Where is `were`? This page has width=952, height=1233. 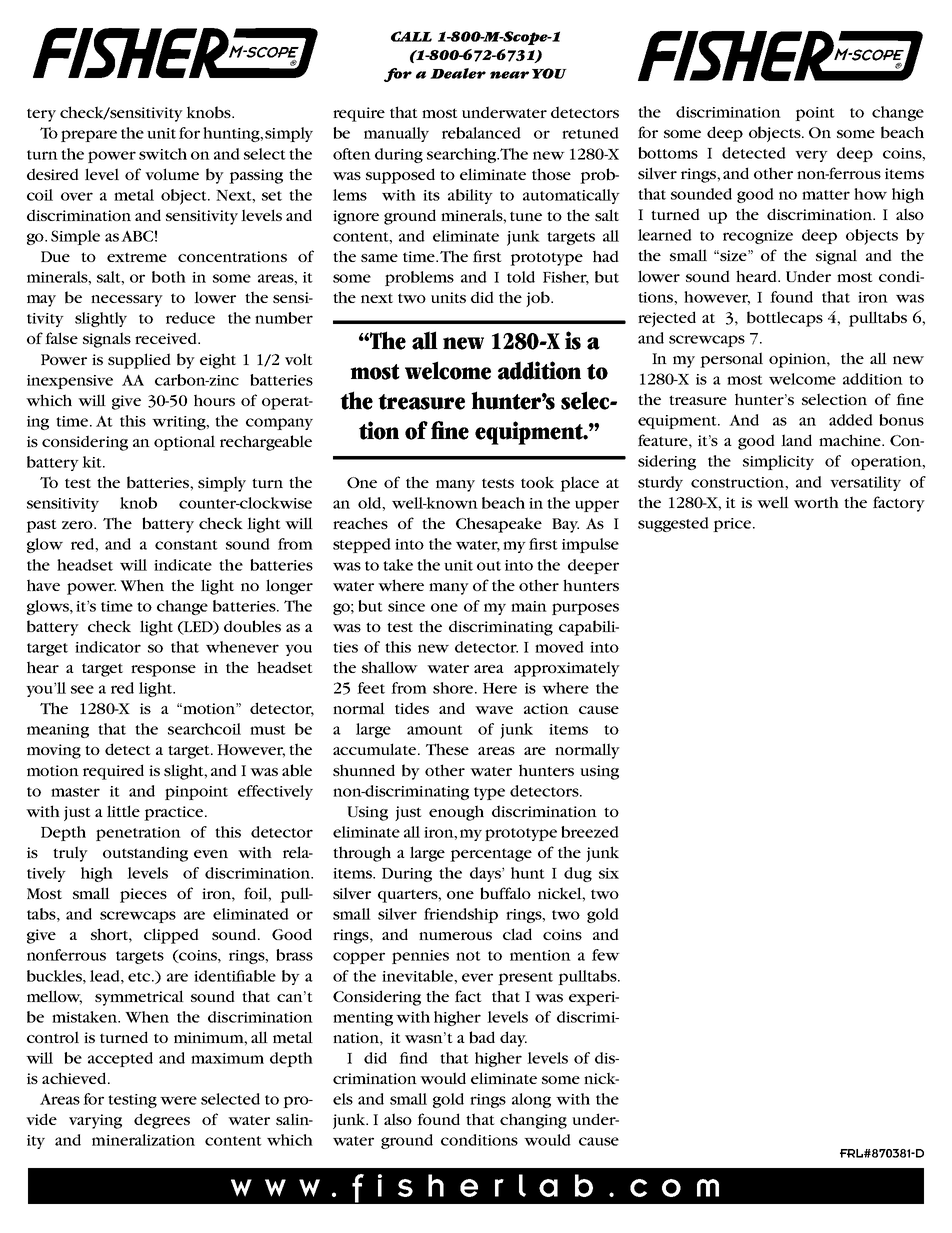 were is located at coordinates (178, 1100).
